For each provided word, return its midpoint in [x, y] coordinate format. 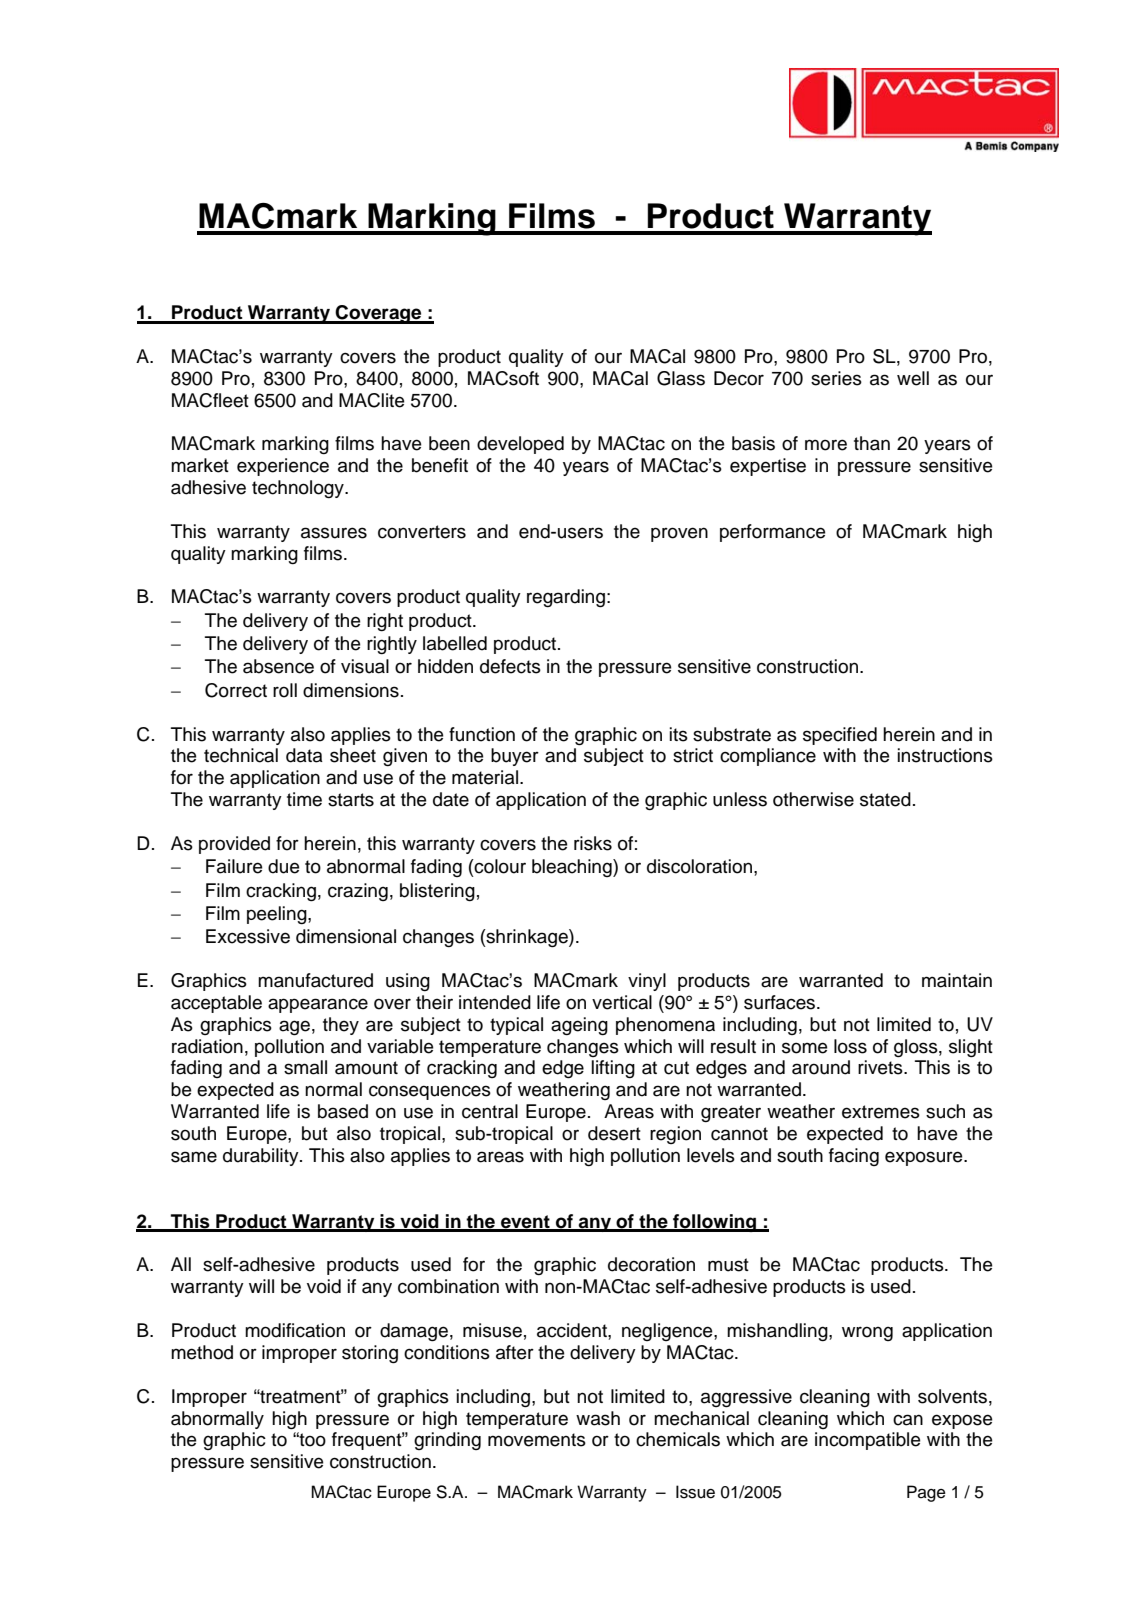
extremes [881, 1112]
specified [840, 736]
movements [537, 1440]
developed [520, 445]
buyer [515, 757]
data [304, 755]
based [343, 1111]
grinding [447, 1441]
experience [283, 467]
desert [614, 1133]
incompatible [867, 1441]
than [872, 443]
